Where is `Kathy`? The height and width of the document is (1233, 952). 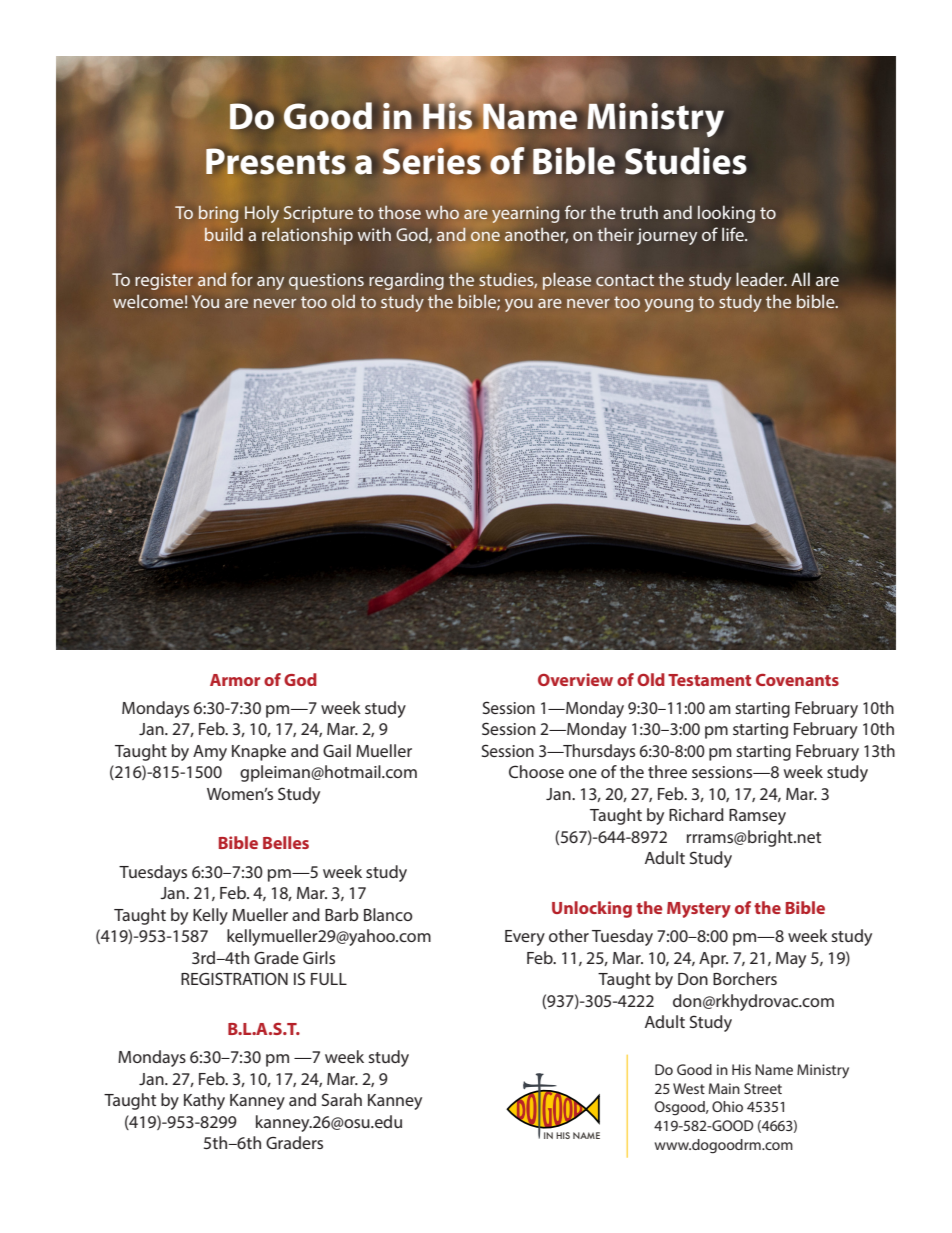
Kathy is located at coordinates (204, 1101).
